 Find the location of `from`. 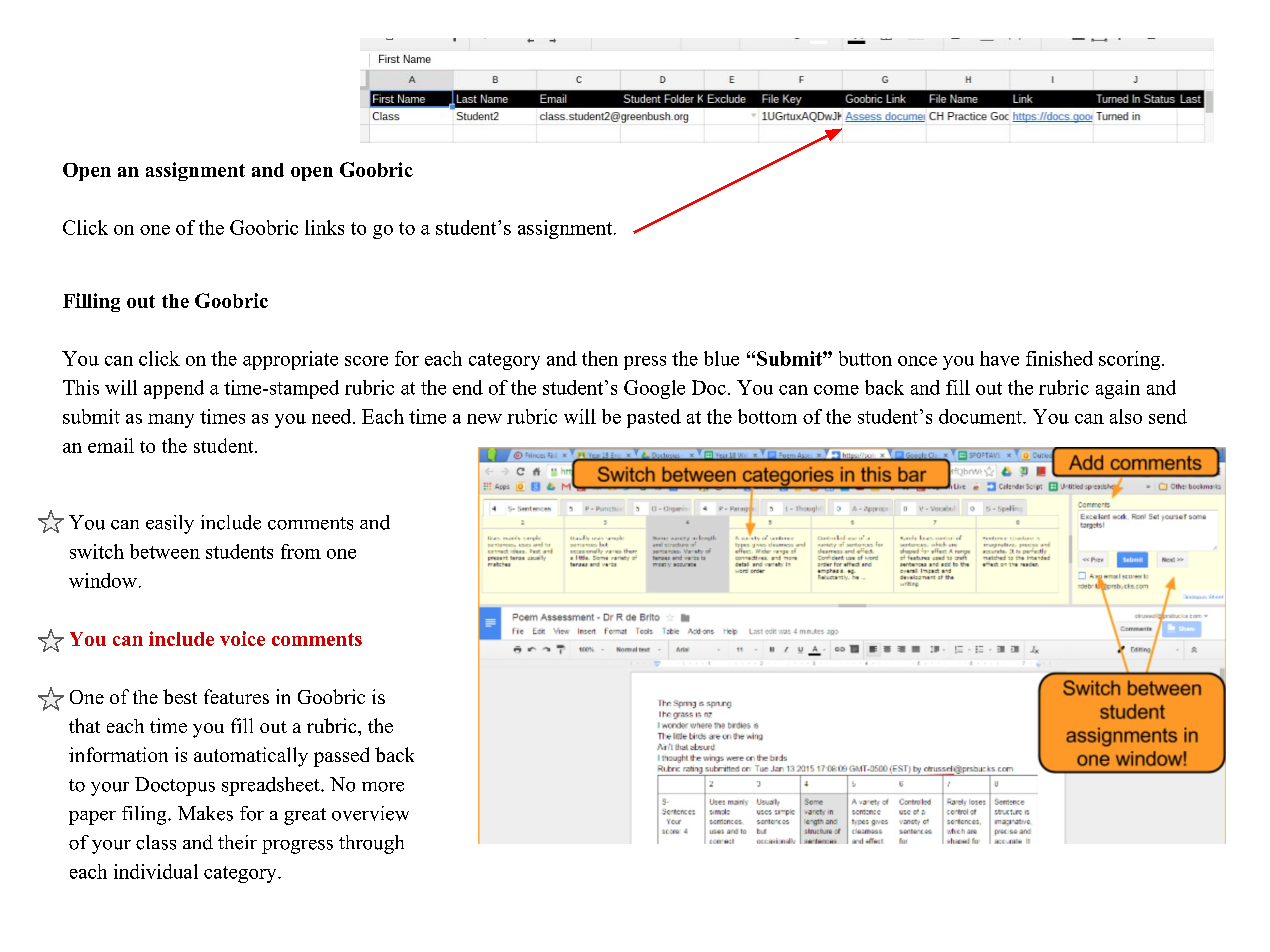

from is located at coordinates (301, 551).
